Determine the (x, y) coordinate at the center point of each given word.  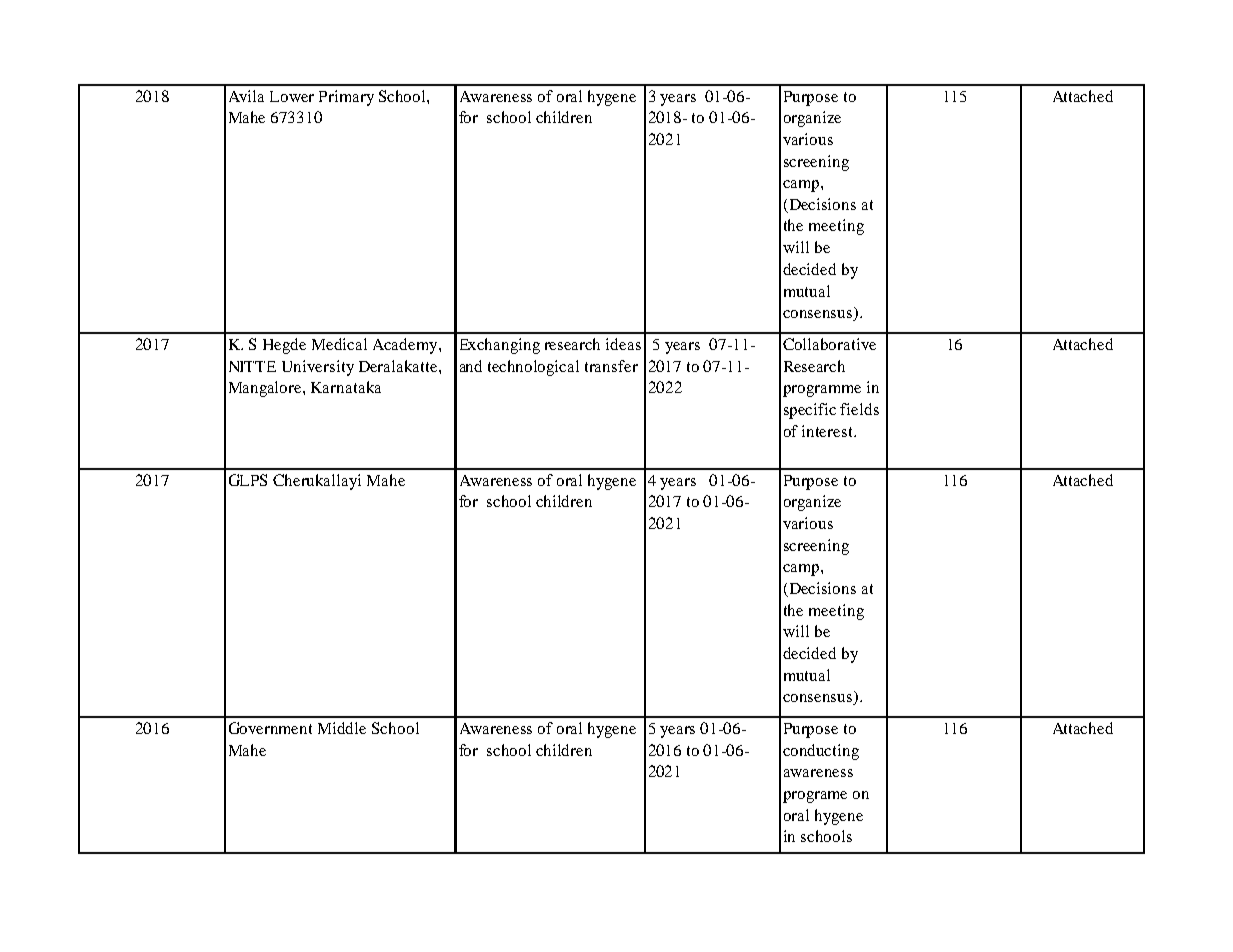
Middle (342, 728)
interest (828, 431)
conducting (821, 752)
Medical (339, 344)
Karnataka (346, 387)
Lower (292, 96)
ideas (623, 344)
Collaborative (829, 344)
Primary (346, 98)
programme (822, 391)
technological (533, 368)
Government (270, 728)
